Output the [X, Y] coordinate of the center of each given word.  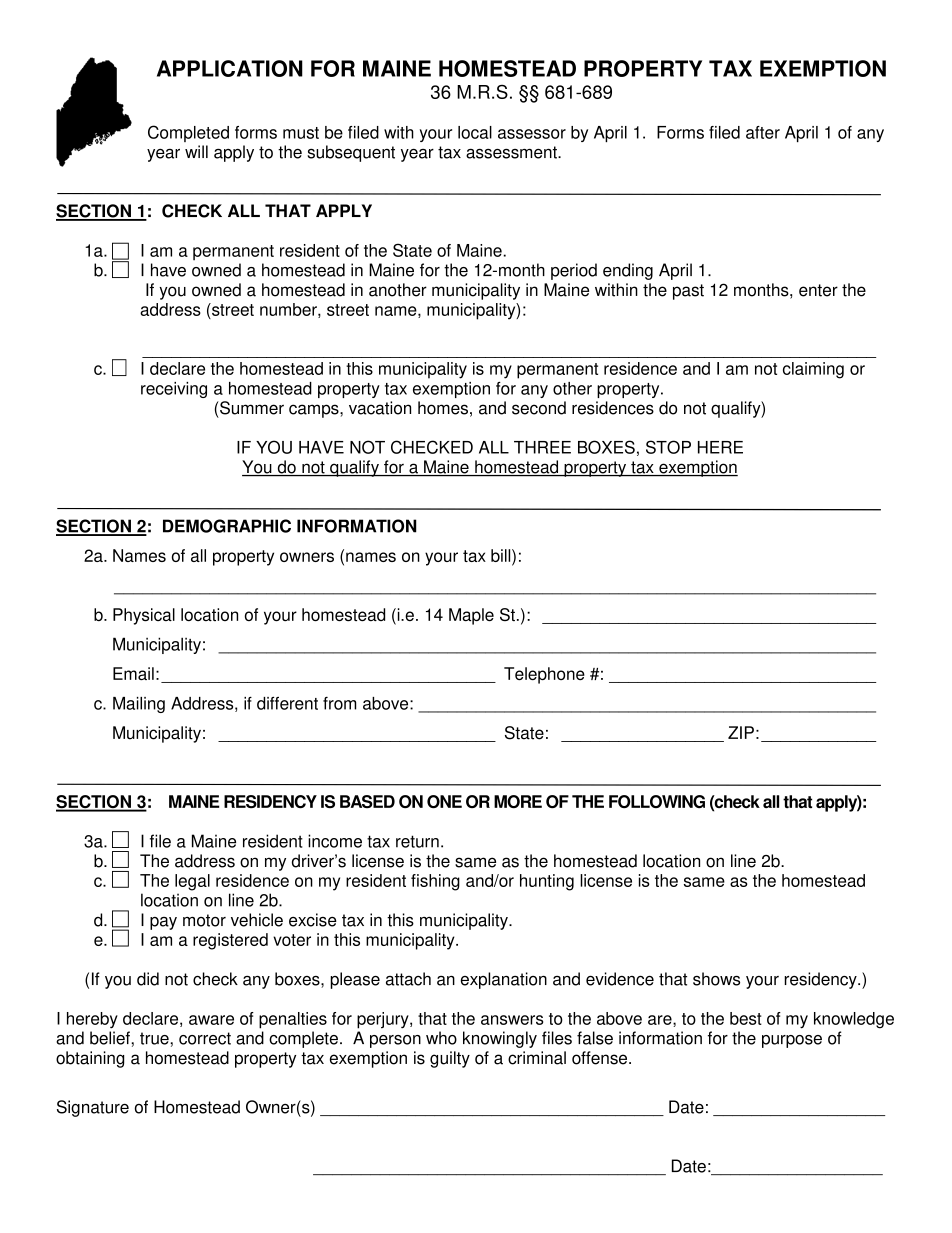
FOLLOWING [657, 801]
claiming [813, 370]
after [763, 132]
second [539, 408]
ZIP [741, 732]
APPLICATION [230, 68]
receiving [174, 390]
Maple [471, 616]
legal [192, 882]
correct [205, 1038]
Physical [144, 616]
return [417, 841]
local [475, 132]
